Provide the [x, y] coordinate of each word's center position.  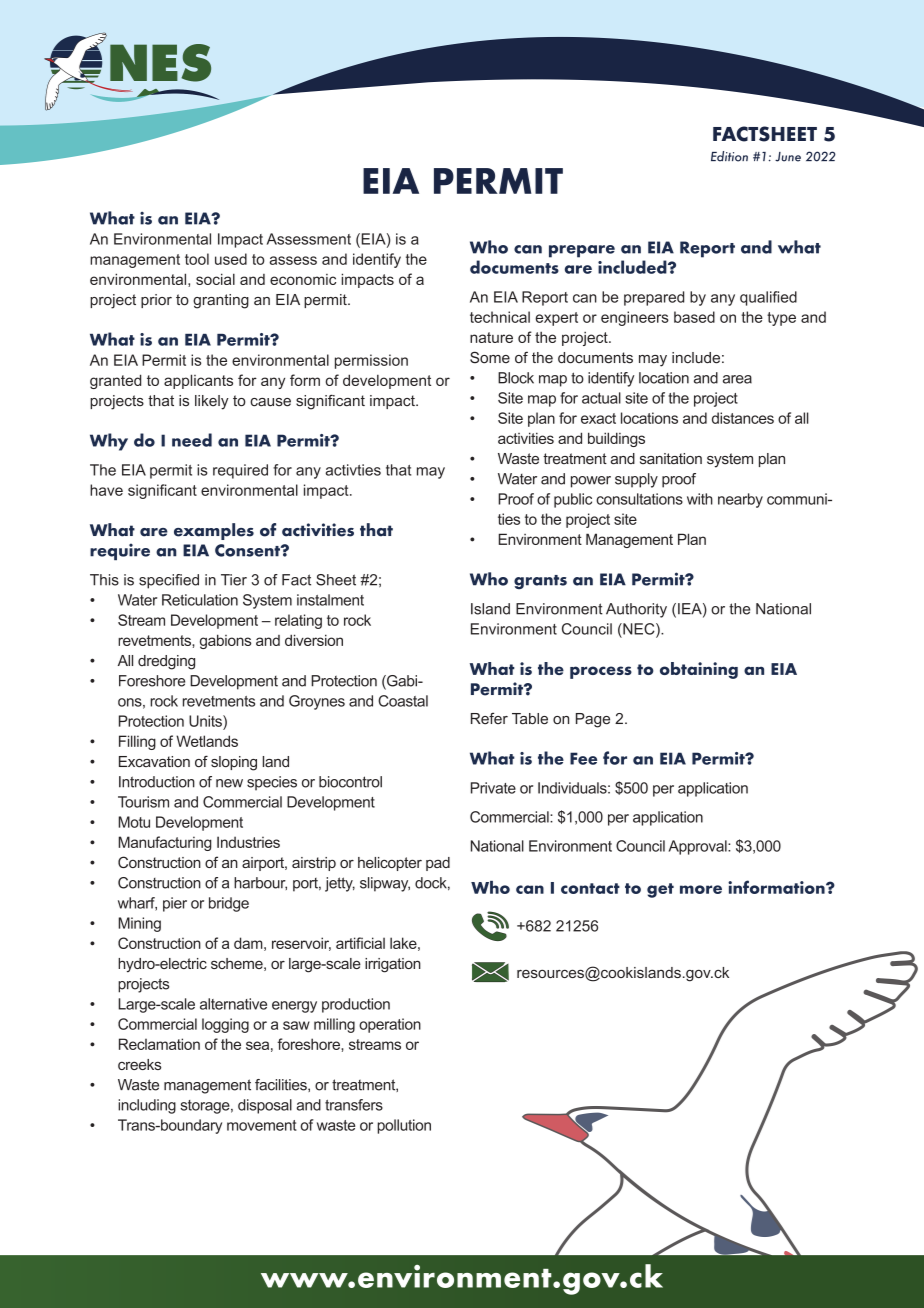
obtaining [699, 670]
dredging [166, 662]
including [147, 1106]
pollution [404, 1126]
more [701, 889]
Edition [729, 156]
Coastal [403, 701]
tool [197, 259]
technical [500, 317]
